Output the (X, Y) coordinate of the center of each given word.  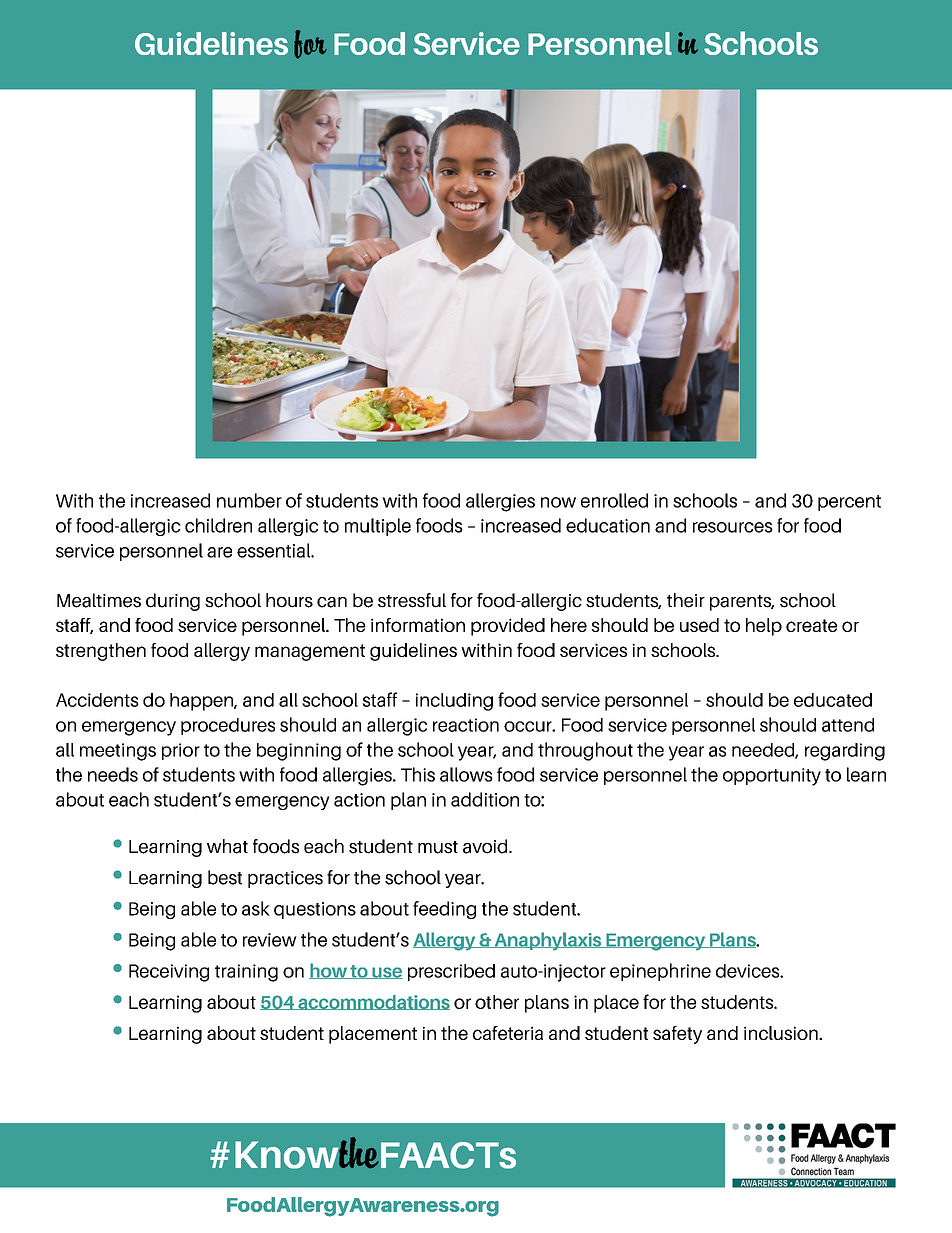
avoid (486, 846)
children (218, 525)
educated (833, 700)
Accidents (97, 700)
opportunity (772, 777)
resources (733, 527)
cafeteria (508, 1033)
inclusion (782, 1033)
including (454, 702)
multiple (378, 527)
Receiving (169, 973)
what (227, 846)
